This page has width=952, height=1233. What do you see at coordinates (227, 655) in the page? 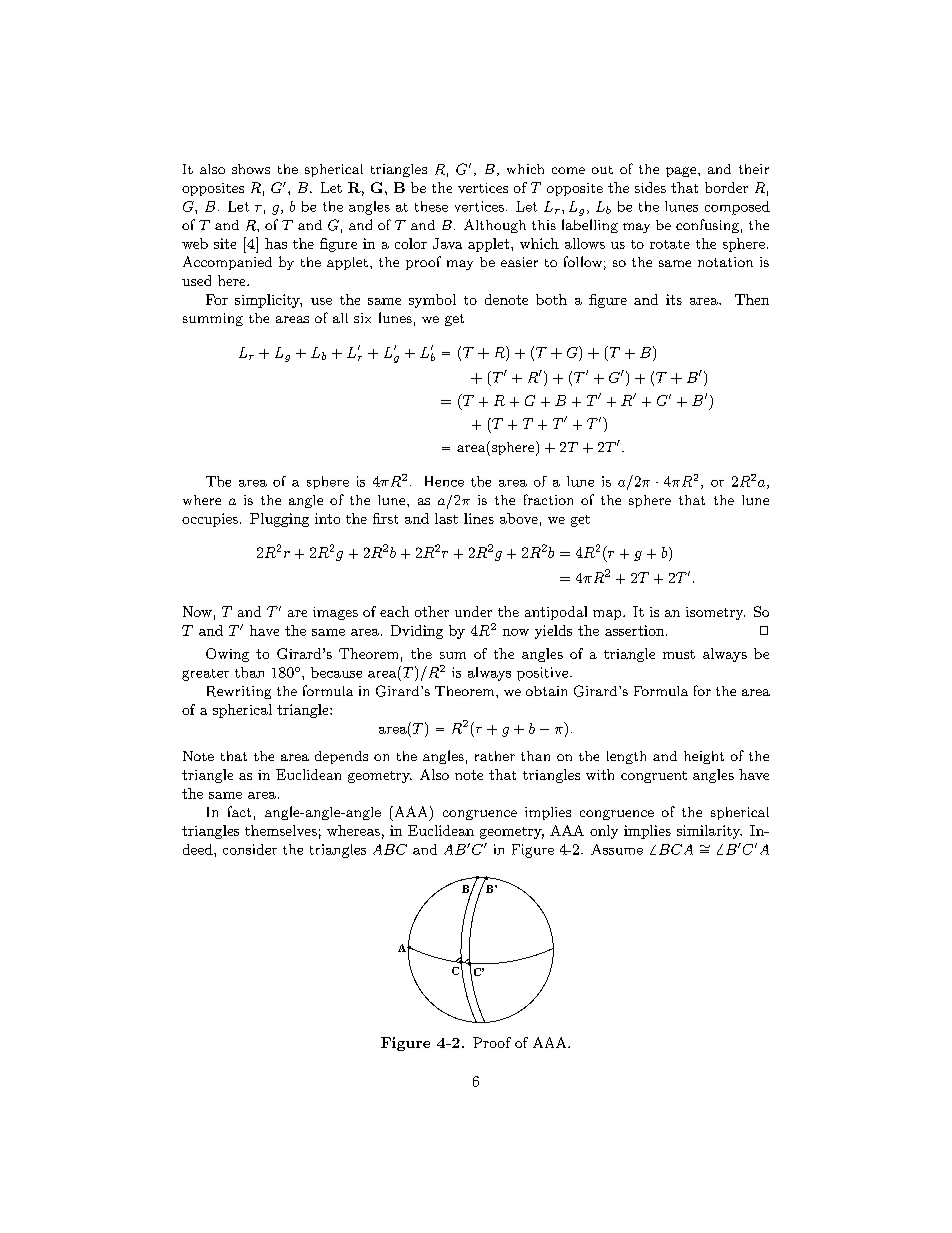
I see `Owing` at bounding box center [227, 655].
